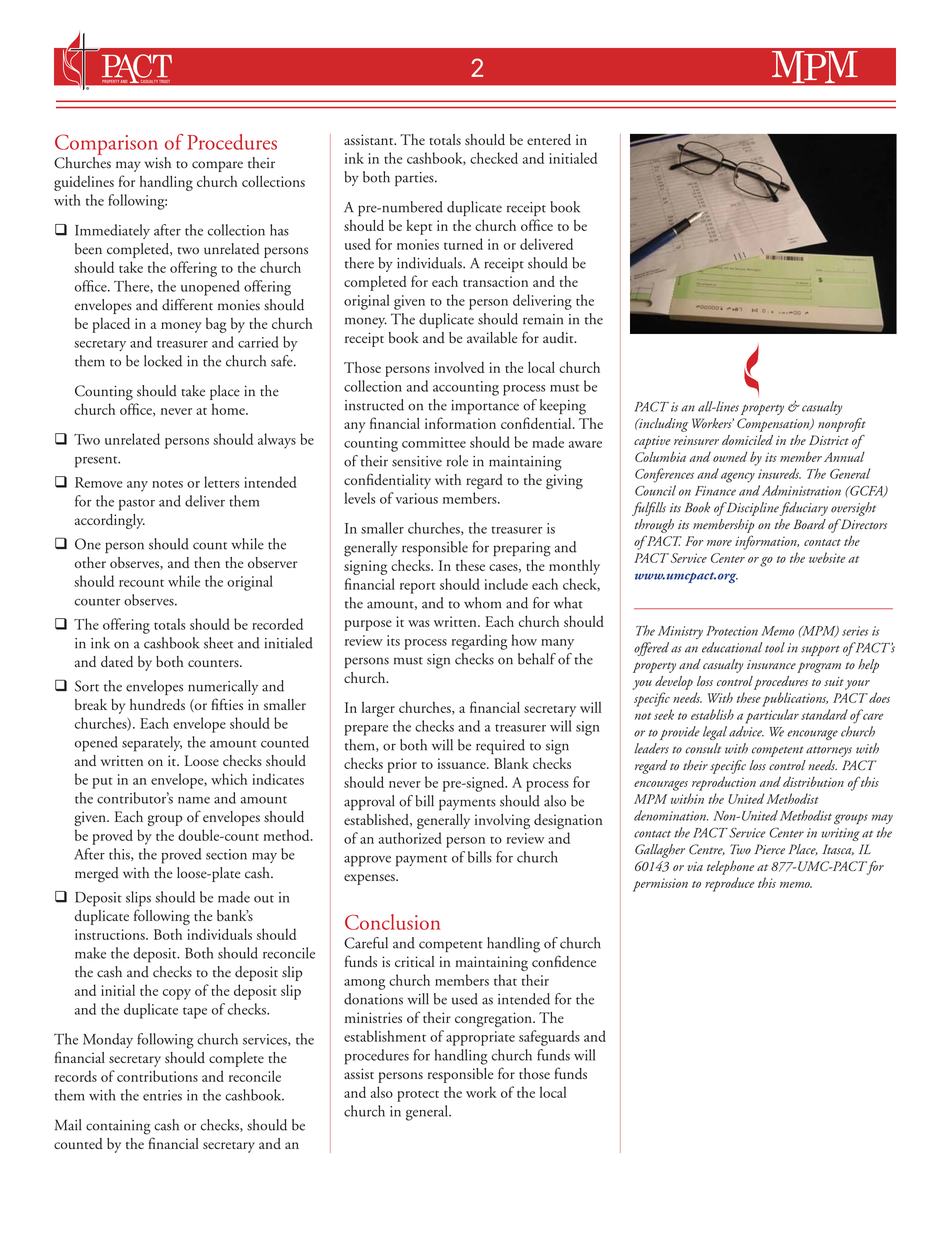  What do you see at coordinates (162, 1095) in the screenshot?
I see `entries` at bounding box center [162, 1095].
